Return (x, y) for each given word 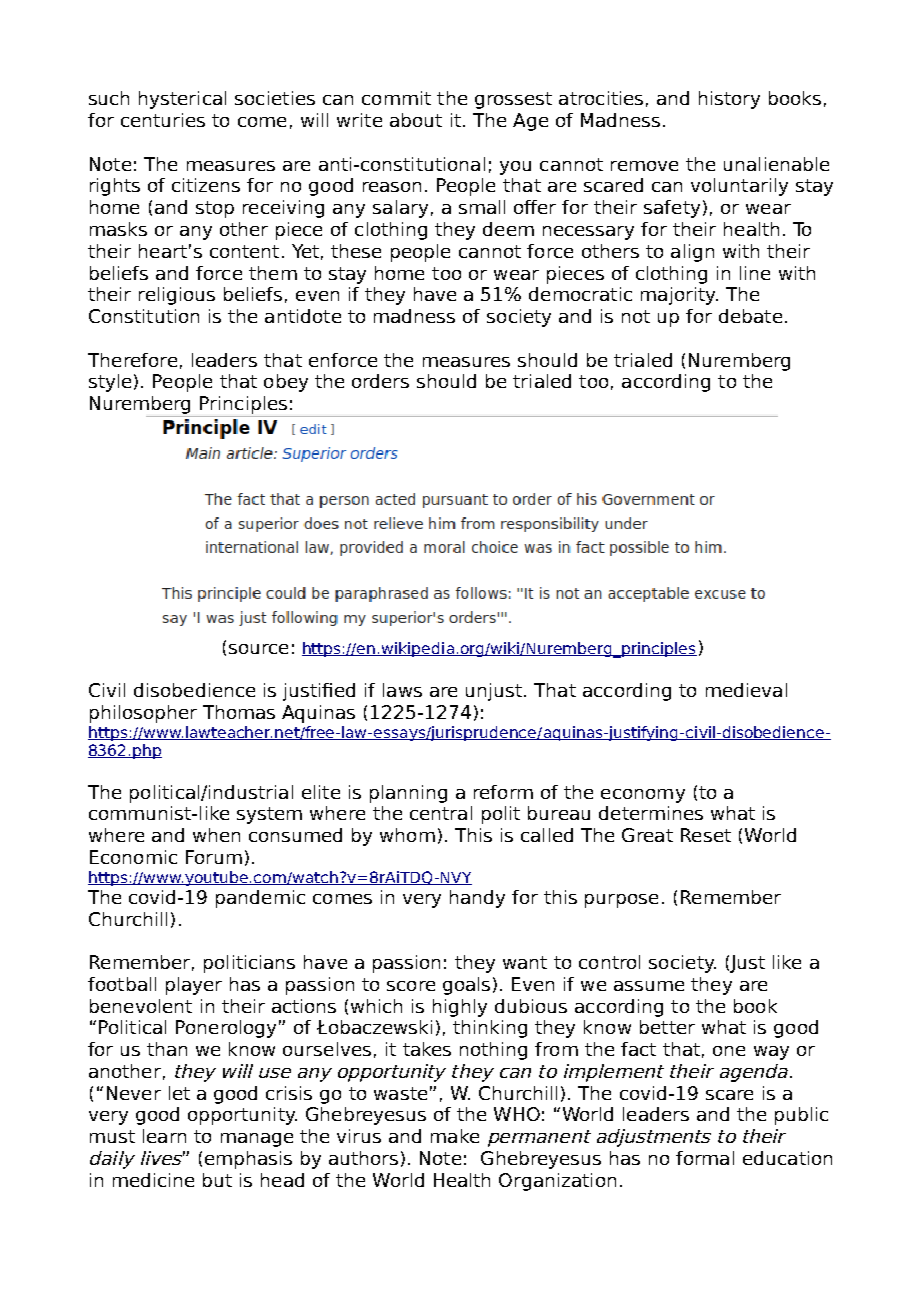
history (729, 100)
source (258, 649)
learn (164, 1136)
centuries (163, 120)
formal (705, 1158)
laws (402, 690)
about (416, 120)
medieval (746, 690)
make (455, 1136)
